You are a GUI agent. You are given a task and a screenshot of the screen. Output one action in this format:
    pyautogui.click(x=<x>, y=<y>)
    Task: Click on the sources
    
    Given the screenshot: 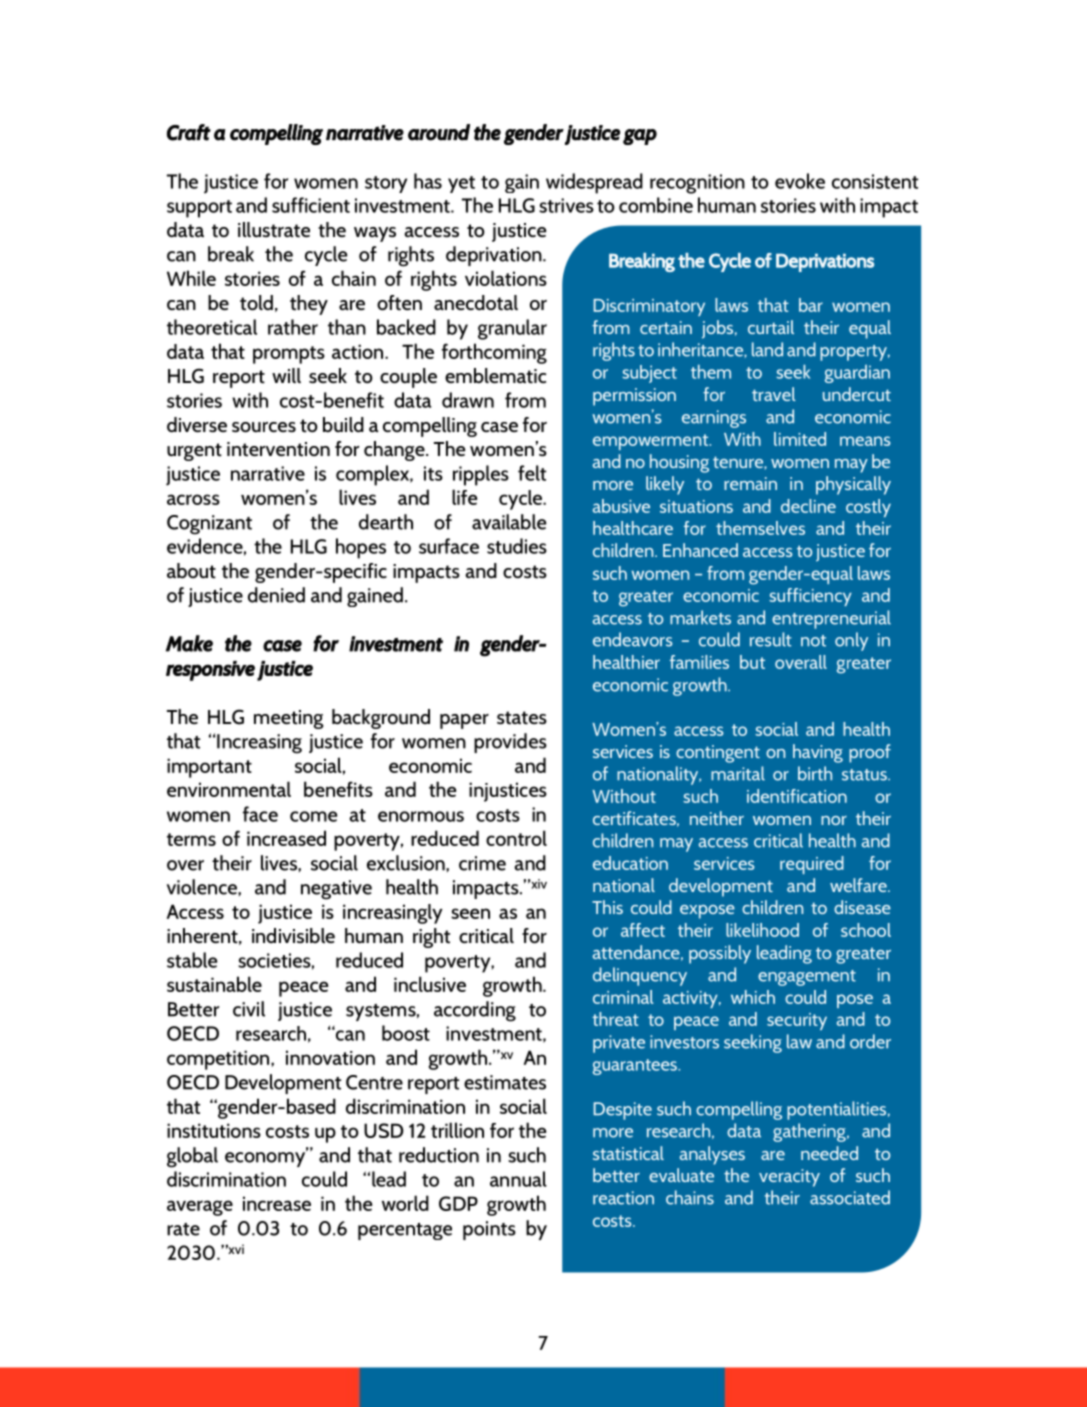 What is the action you would take?
    pyautogui.click(x=264, y=427)
